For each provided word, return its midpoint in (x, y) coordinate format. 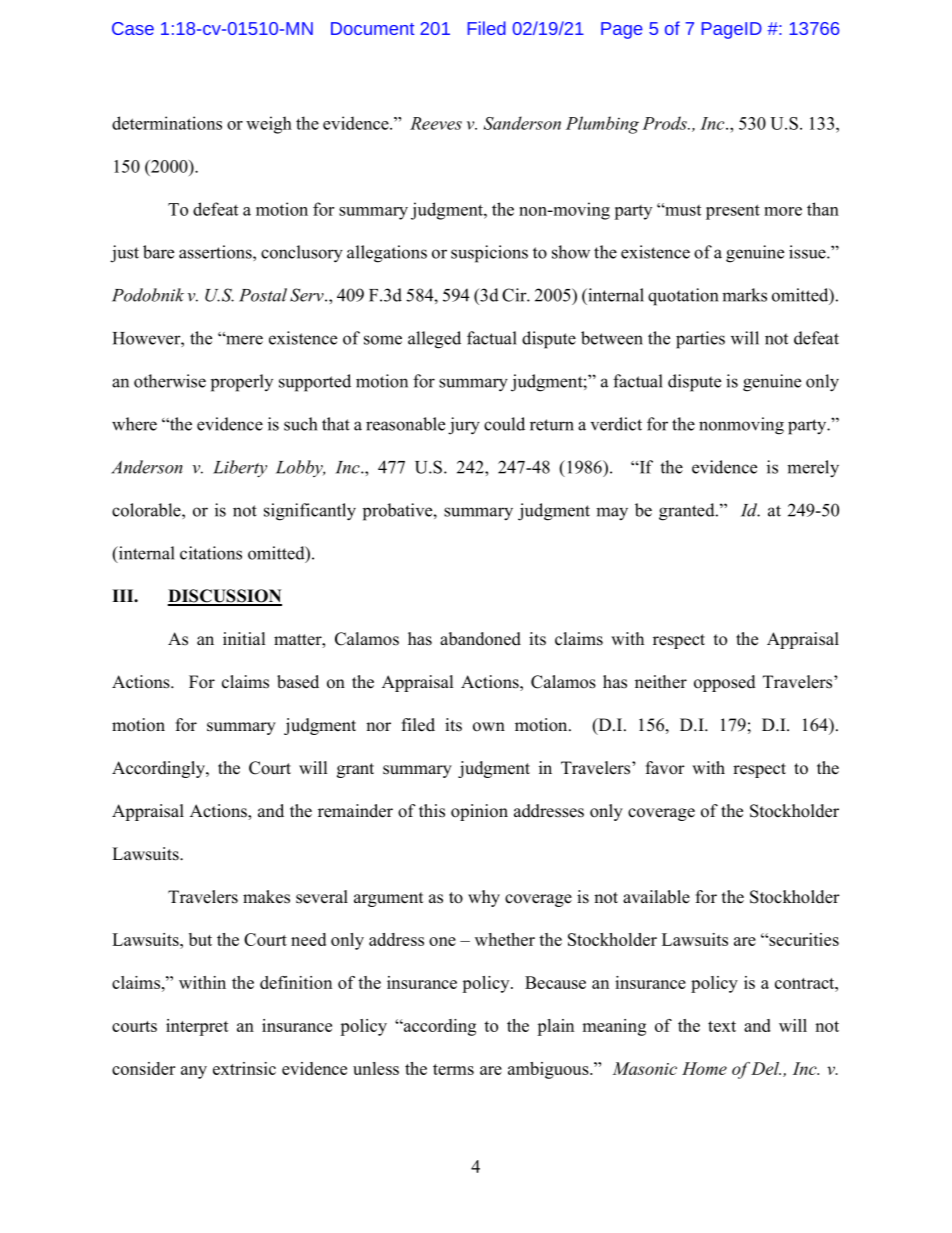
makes (266, 897)
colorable (147, 510)
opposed (725, 683)
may (612, 514)
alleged (434, 340)
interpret (197, 1027)
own (489, 727)
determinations (167, 123)
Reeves (436, 123)
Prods (665, 123)
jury (464, 426)
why (484, 898)
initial (244, 638)
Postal (263, 295)
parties (700, 340)
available (656, 897)
